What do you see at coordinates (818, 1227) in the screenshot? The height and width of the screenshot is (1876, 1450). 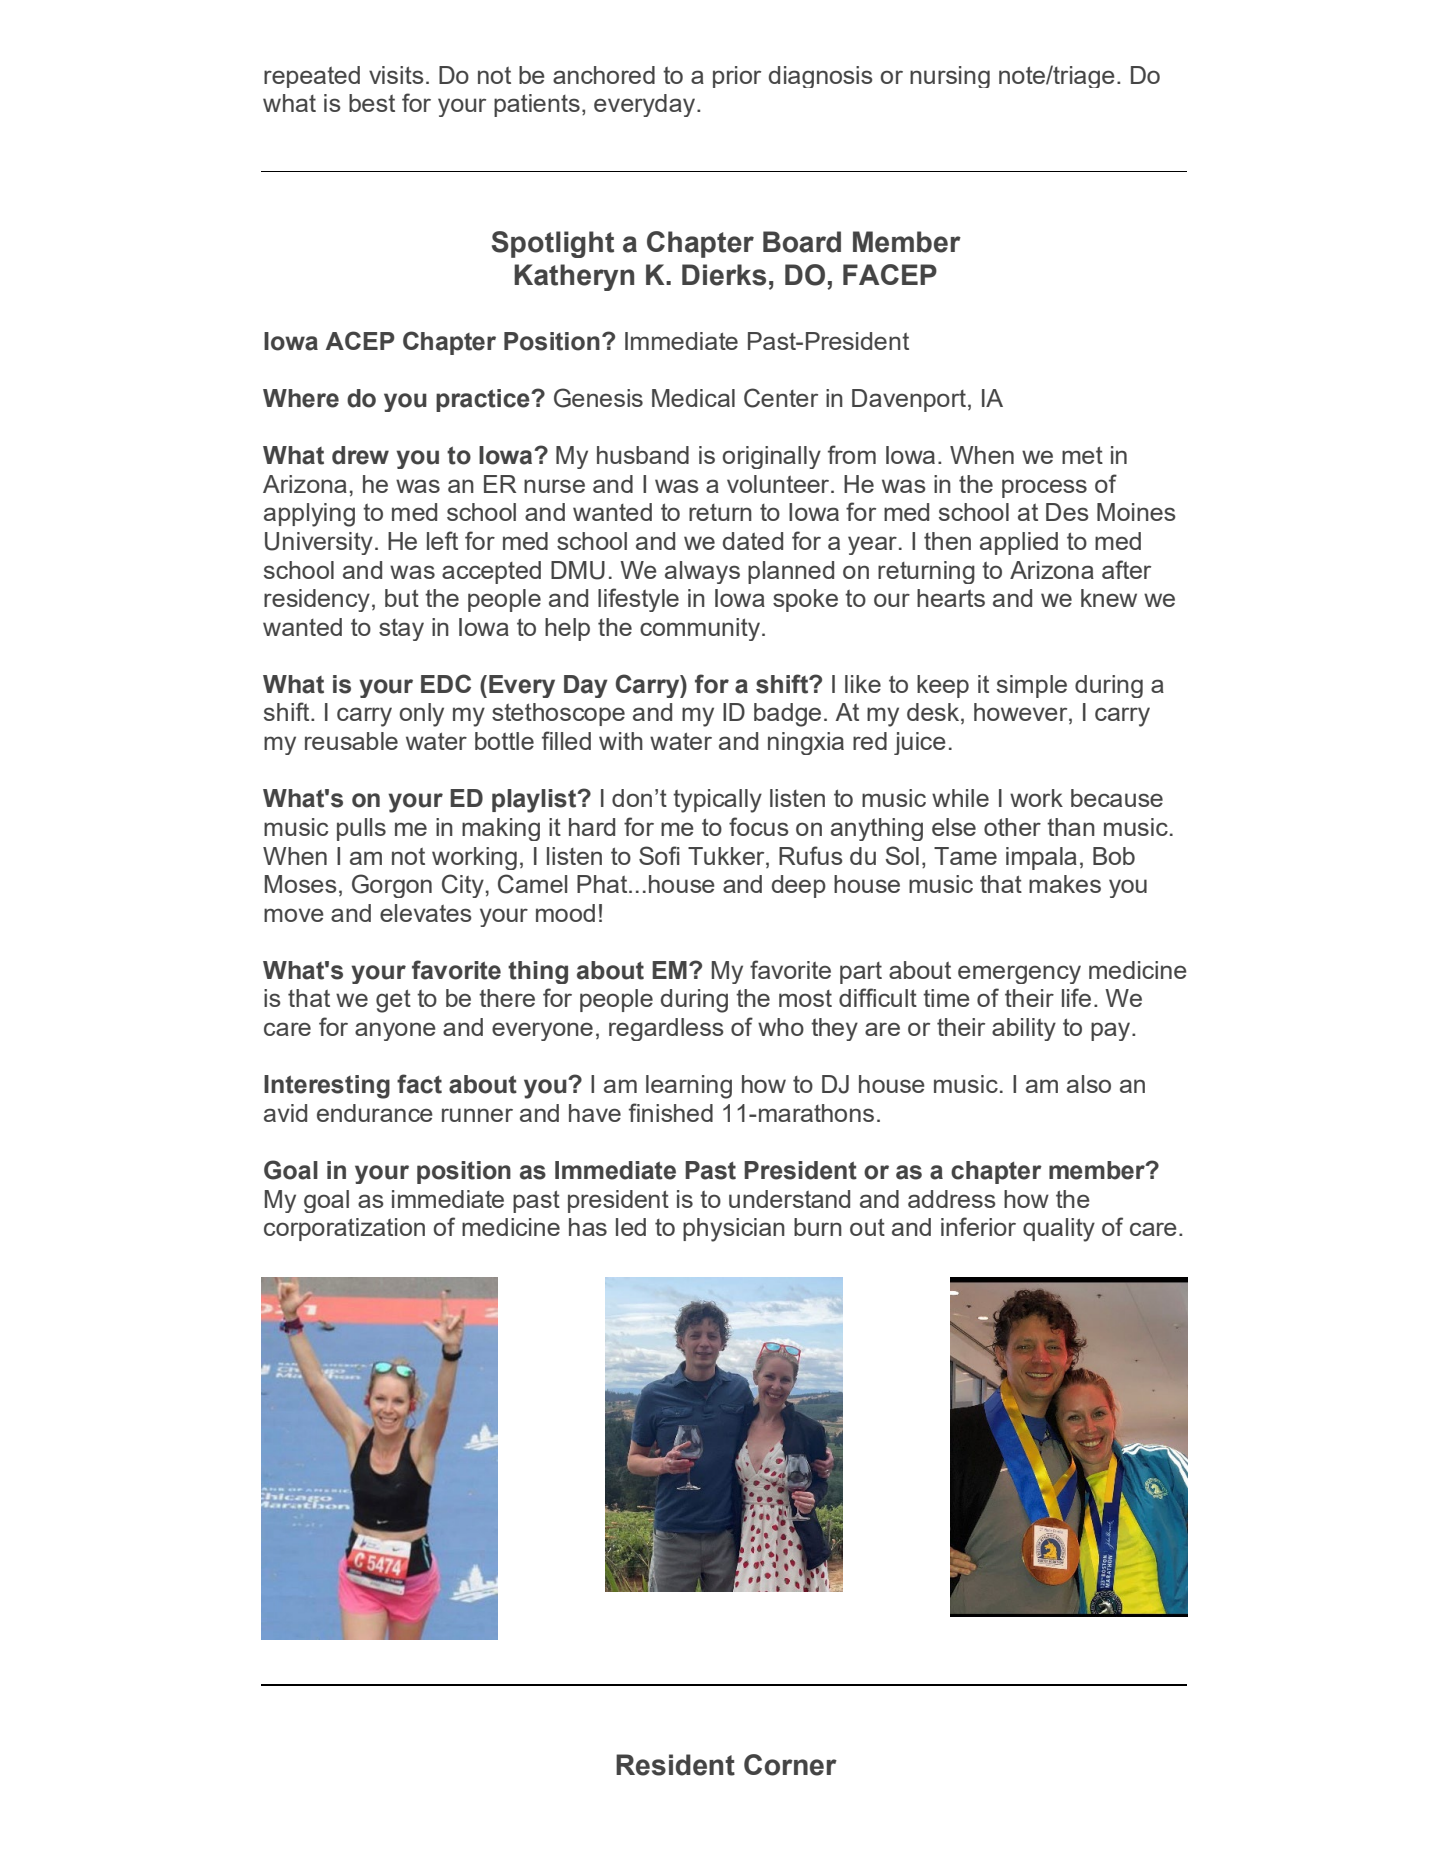 I see `burn` at bounding box center [818, 1227].
